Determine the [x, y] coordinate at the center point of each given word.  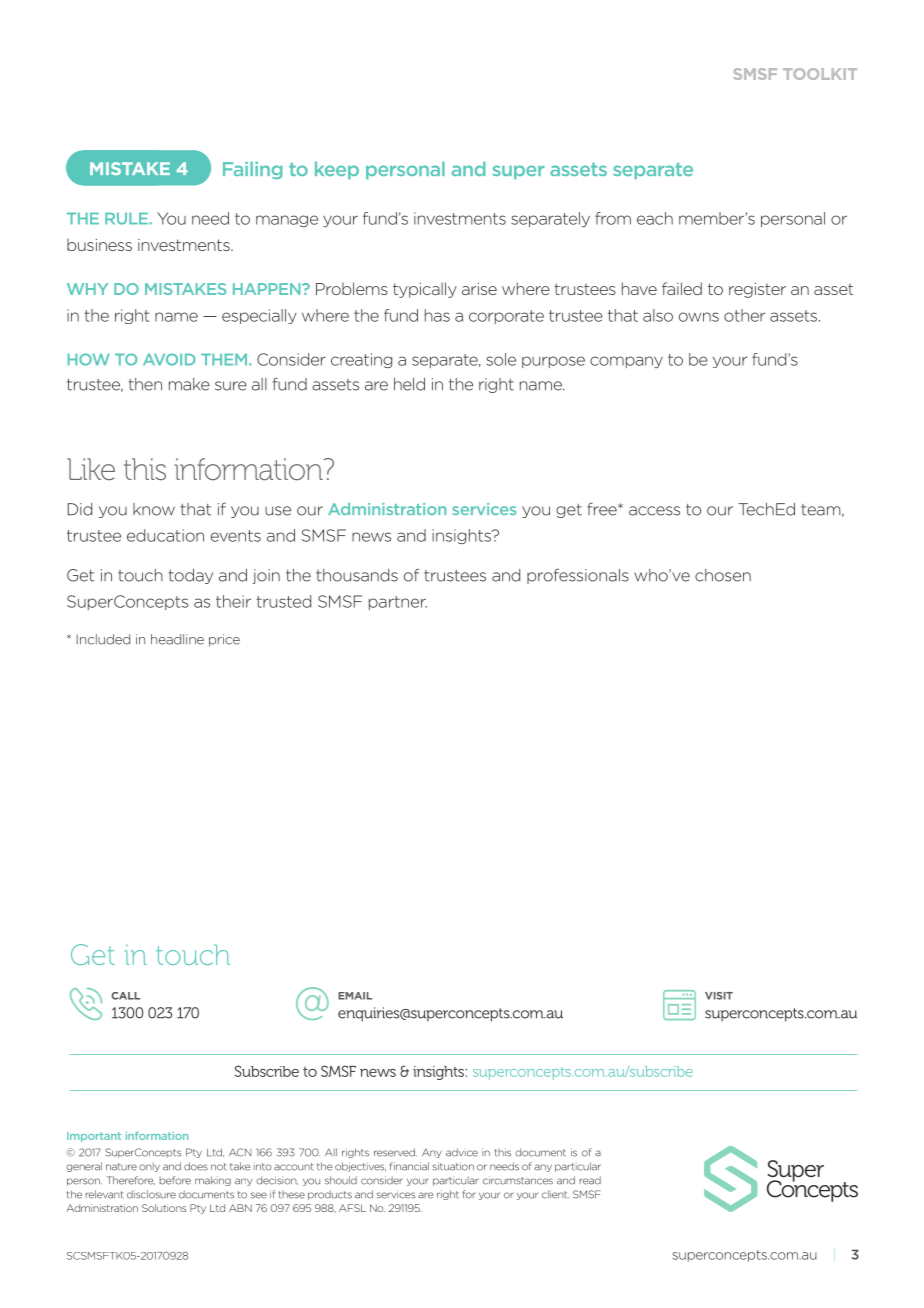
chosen [723, 575]
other [744, 315]
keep [337, 170]
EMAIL [355, 996]
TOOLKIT [820, 74]
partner [398, 603]
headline [177, 639]
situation [453, 1166]
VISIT [719, 996]
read [590, 1180]
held [409, 384]
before [175, 1180]
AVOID [169, 359]
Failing [253, 170]
